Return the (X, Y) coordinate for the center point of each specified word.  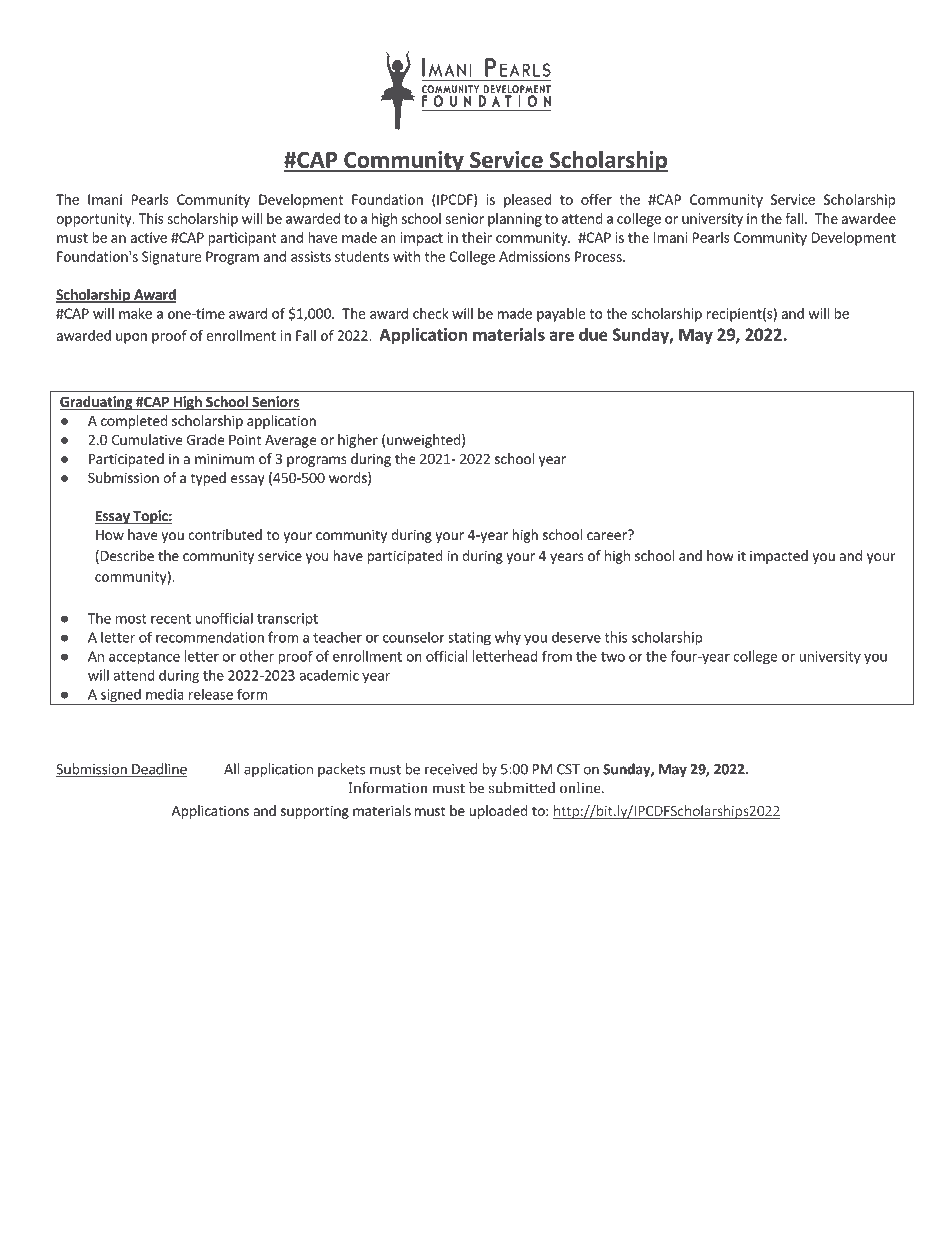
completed (134, 422)
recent (171, 619)
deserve (576, 637)
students (362, 256)
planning (515, 220)
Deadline (158, 770)
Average (290, 441)
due (593, 334)
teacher (337, 637)
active (148, 237)
